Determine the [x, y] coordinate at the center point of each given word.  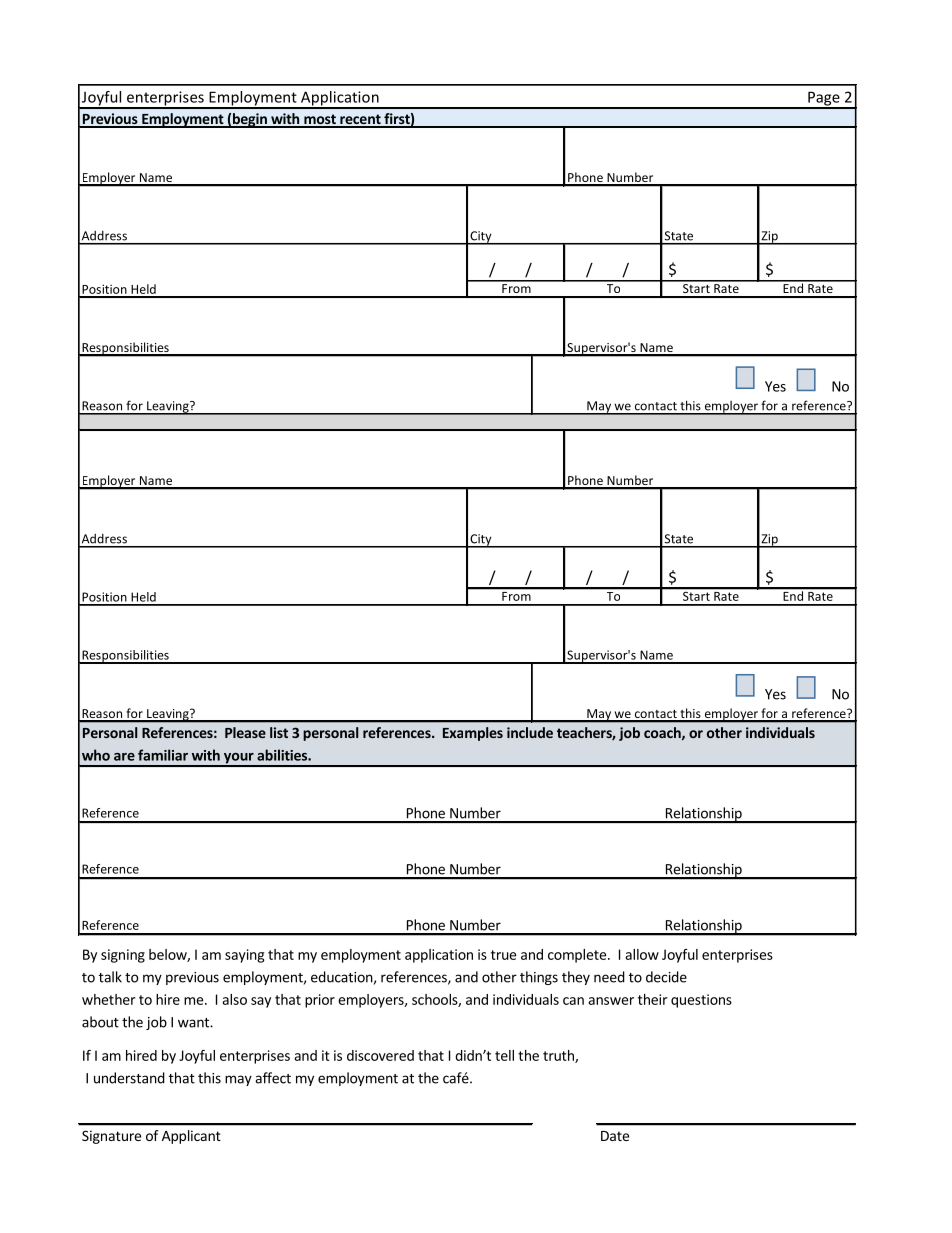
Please [245, 732]
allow [642, 954]
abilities [283, 755]
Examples [473, 734]
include [530, 732]
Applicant [191, 1137]
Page [824, 100]
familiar [163, 755]
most [320, 120]
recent [360, 120]
